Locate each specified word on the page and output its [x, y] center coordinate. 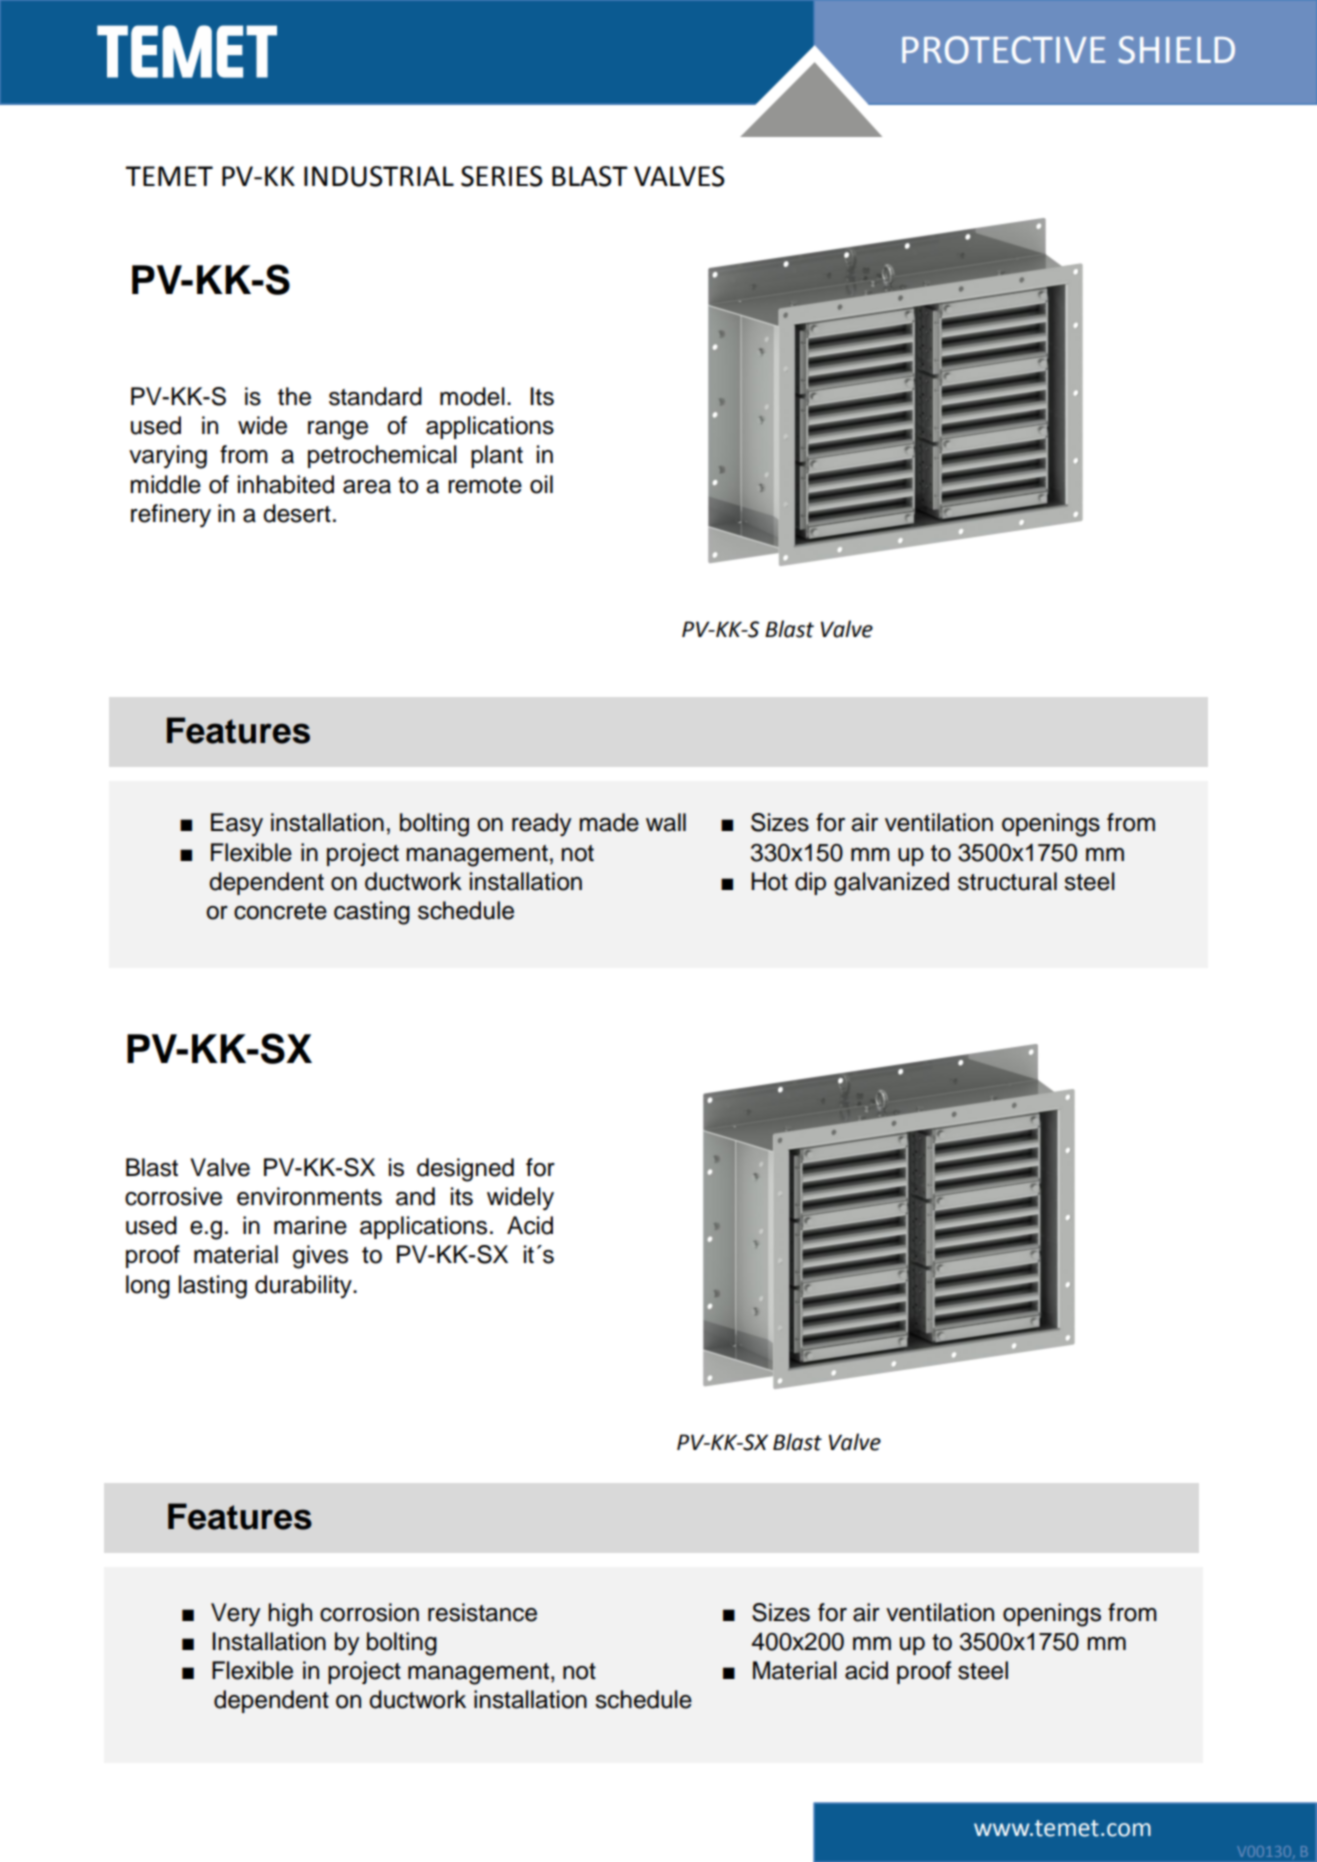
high [290, 1615]
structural [1007, 881]
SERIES [502, 176]
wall [666, 822]
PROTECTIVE [1003, 50]
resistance [482, 1612]
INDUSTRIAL [379, 176]
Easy [237, 825]
